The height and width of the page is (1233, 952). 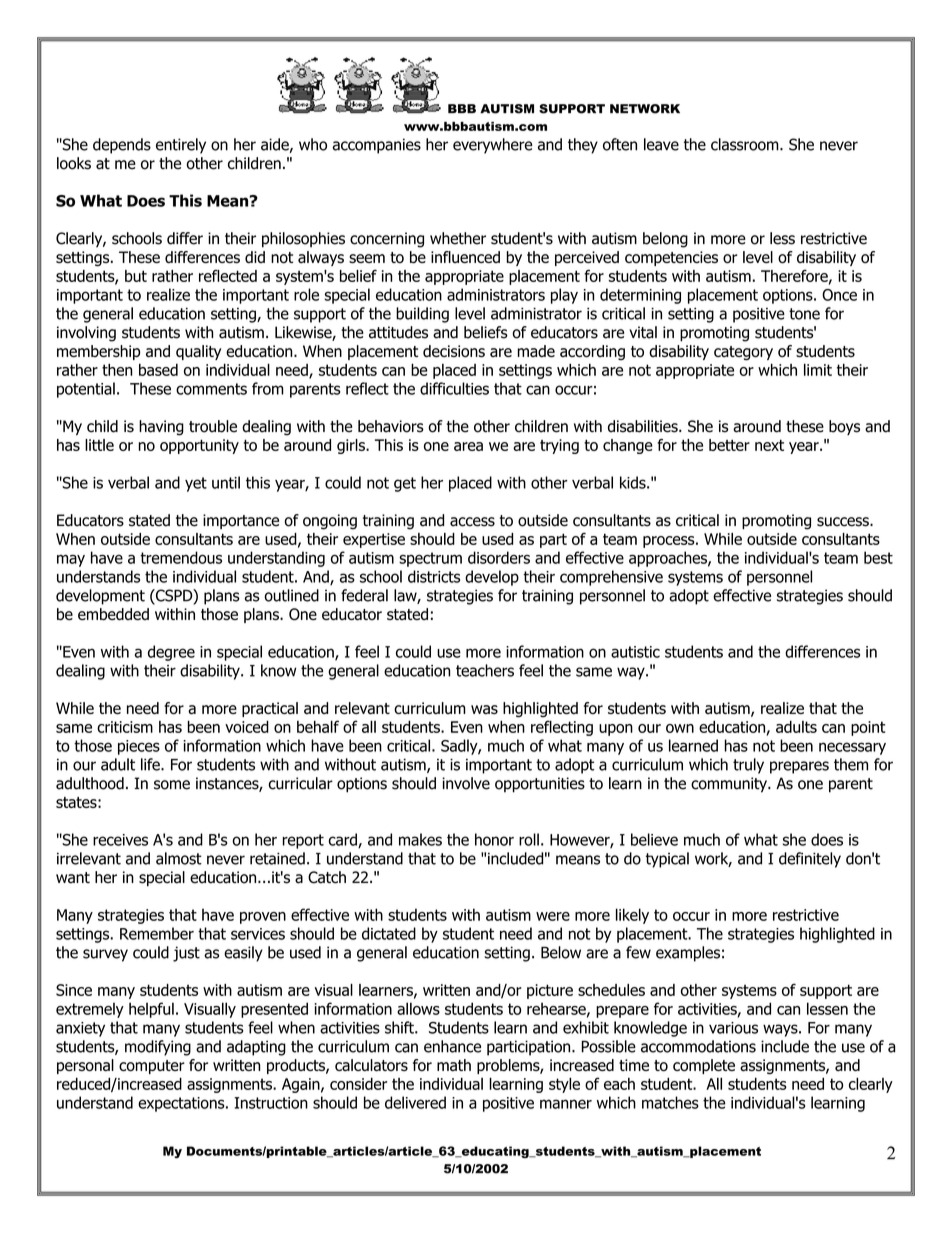 What do you see at coordinates (878, 557) in the page?
I see `best` at bounding box center [878, 557].
